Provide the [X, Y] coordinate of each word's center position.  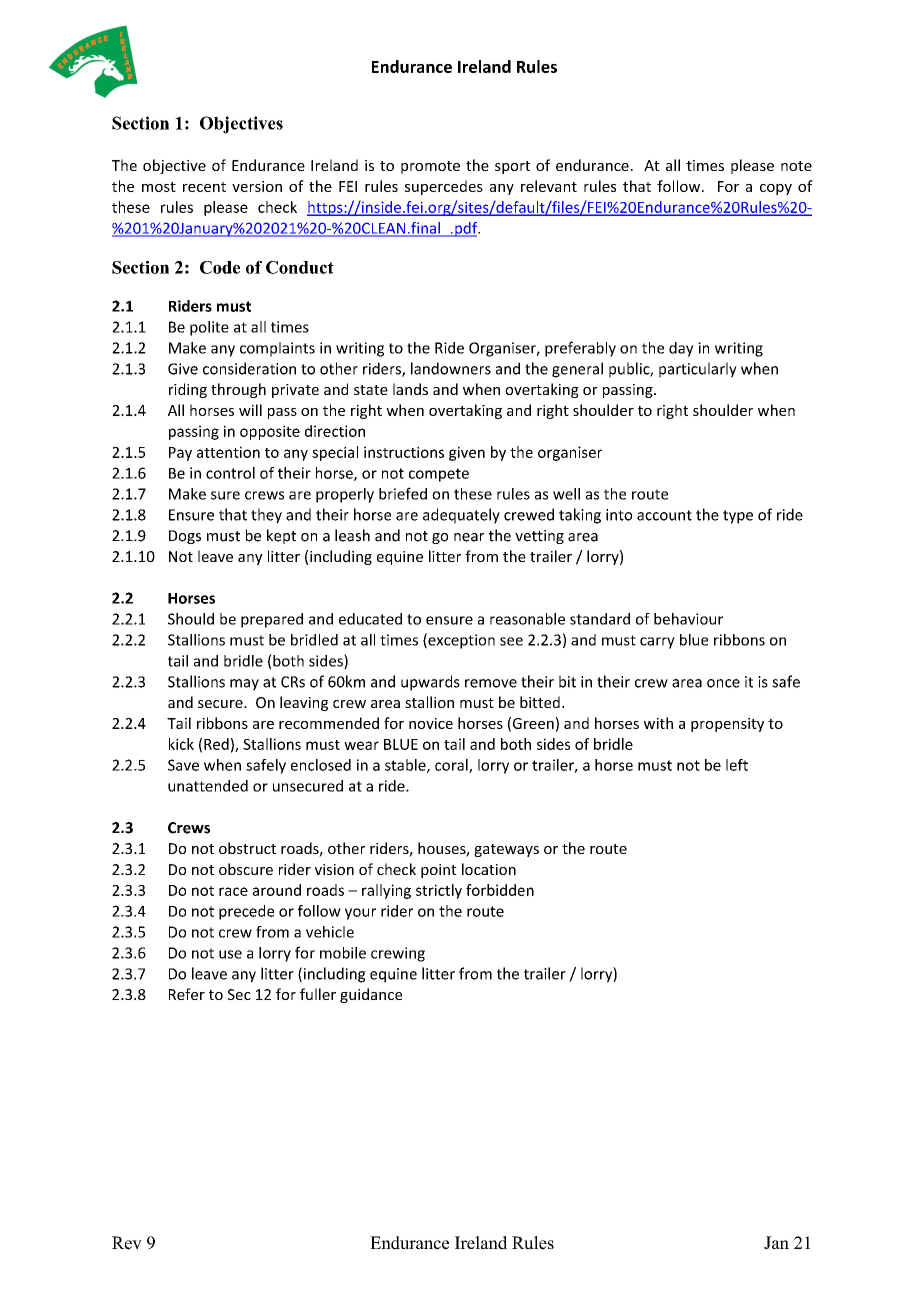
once [723, 683]
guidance [371, 995]
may [244, 685]
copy [776, 189]
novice [431, 723]
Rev [127, 1243]
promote [430, 167]
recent [204, 187]
